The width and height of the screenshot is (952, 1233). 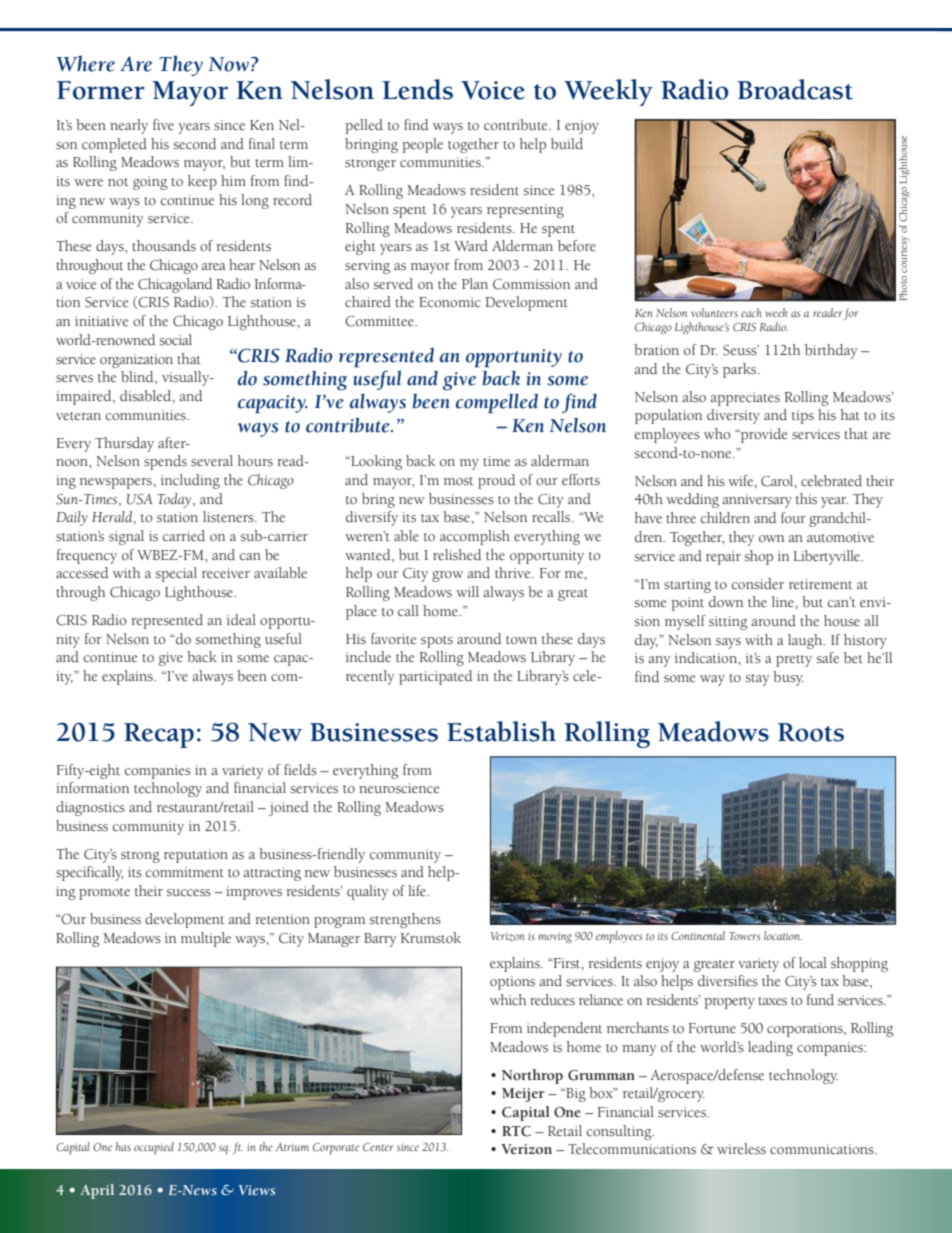 I want to click on Broadcast, so click(x=795, y=89).
